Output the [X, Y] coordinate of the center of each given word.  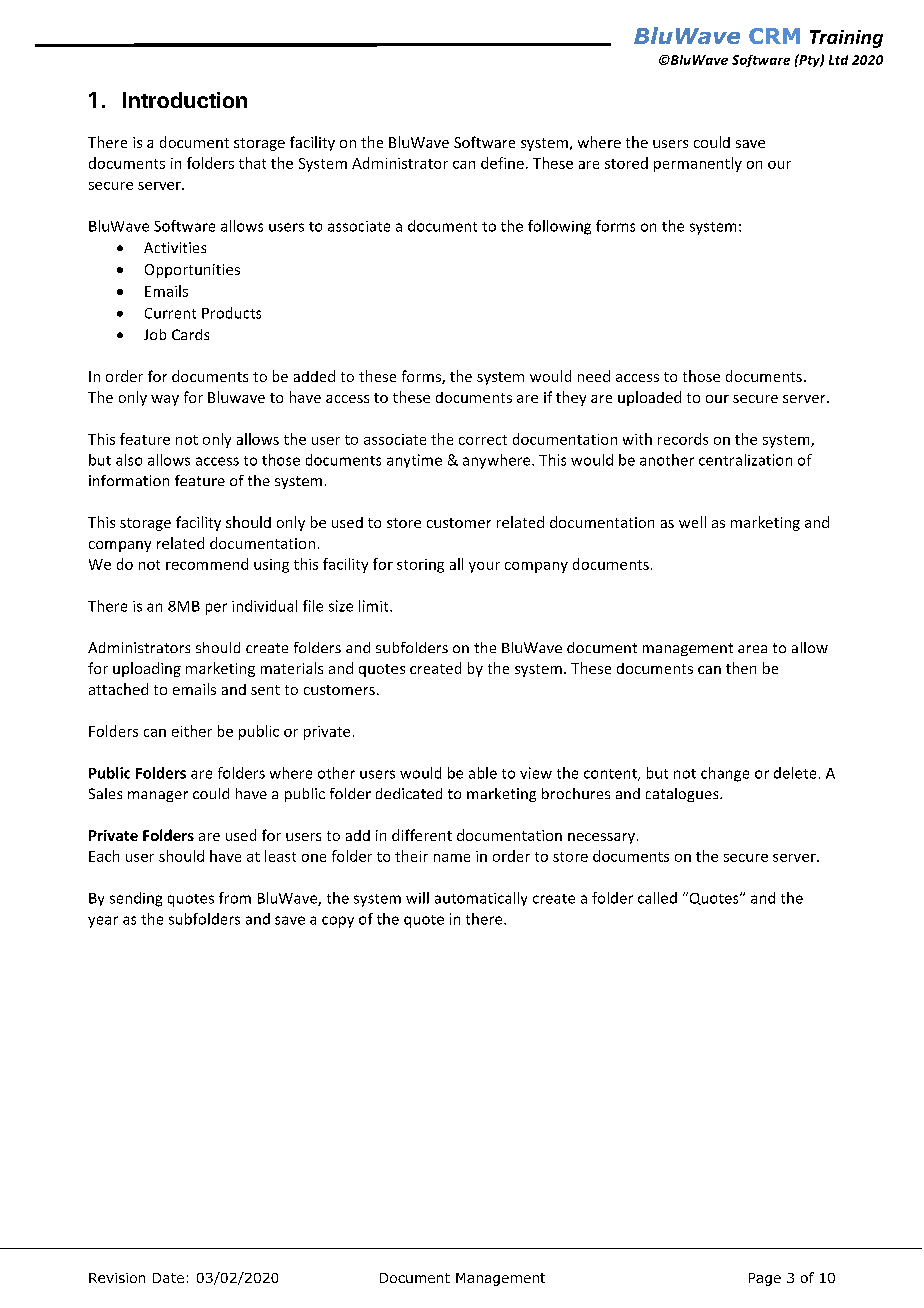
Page [765, 1279]
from [235, 898]
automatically [481, 899]
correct [483, 440]
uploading [147, 669]
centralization [745, 460]
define [502, 163]
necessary [601, 838]
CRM [774, 36]
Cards [190, 334]
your [484, 567]
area [752, 649]
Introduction [185, 100]
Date [168, 1278]
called [657, 898]
